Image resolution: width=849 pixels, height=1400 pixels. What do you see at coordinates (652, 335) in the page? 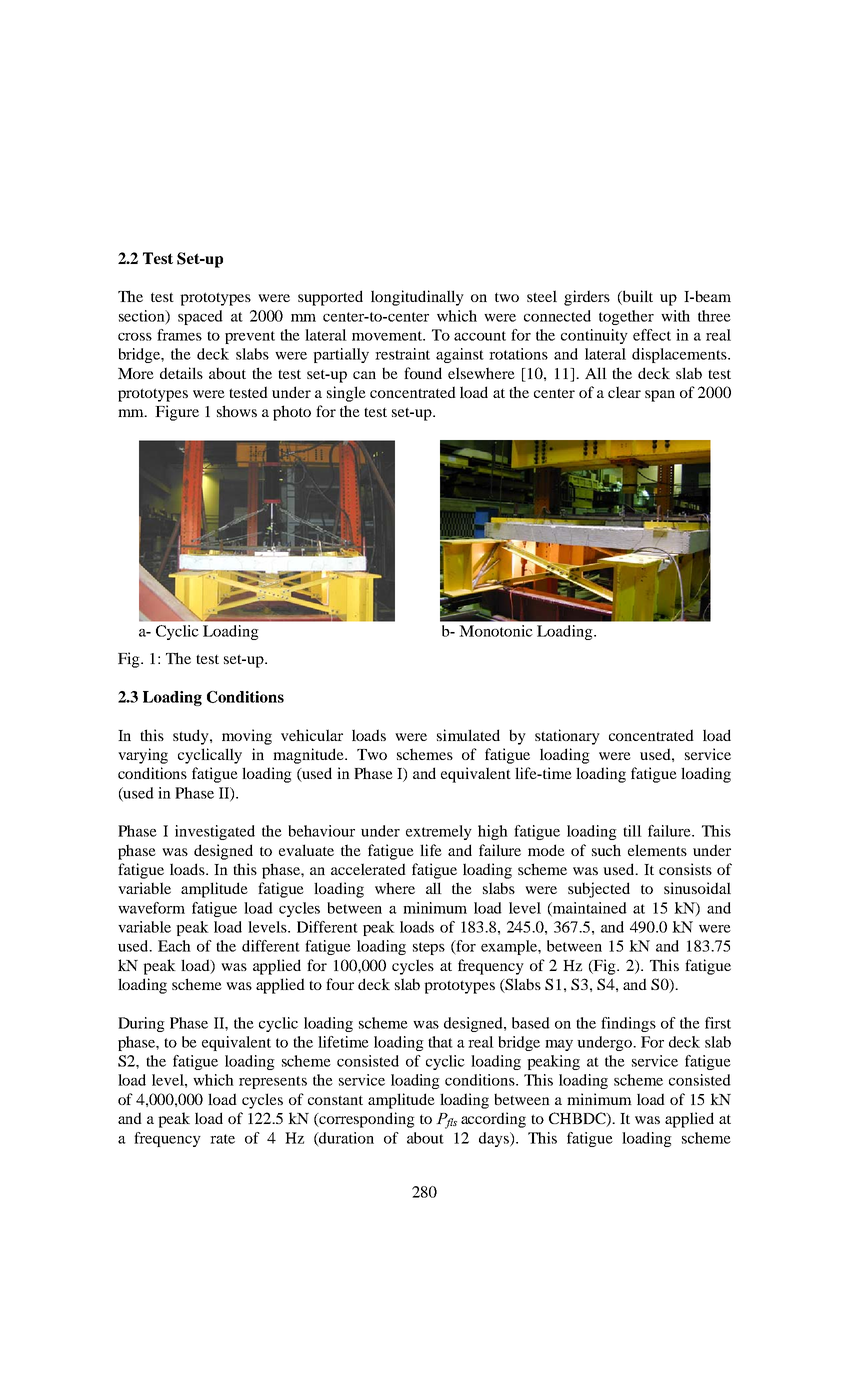
I see `effect` at bounding box center [652, 335].
